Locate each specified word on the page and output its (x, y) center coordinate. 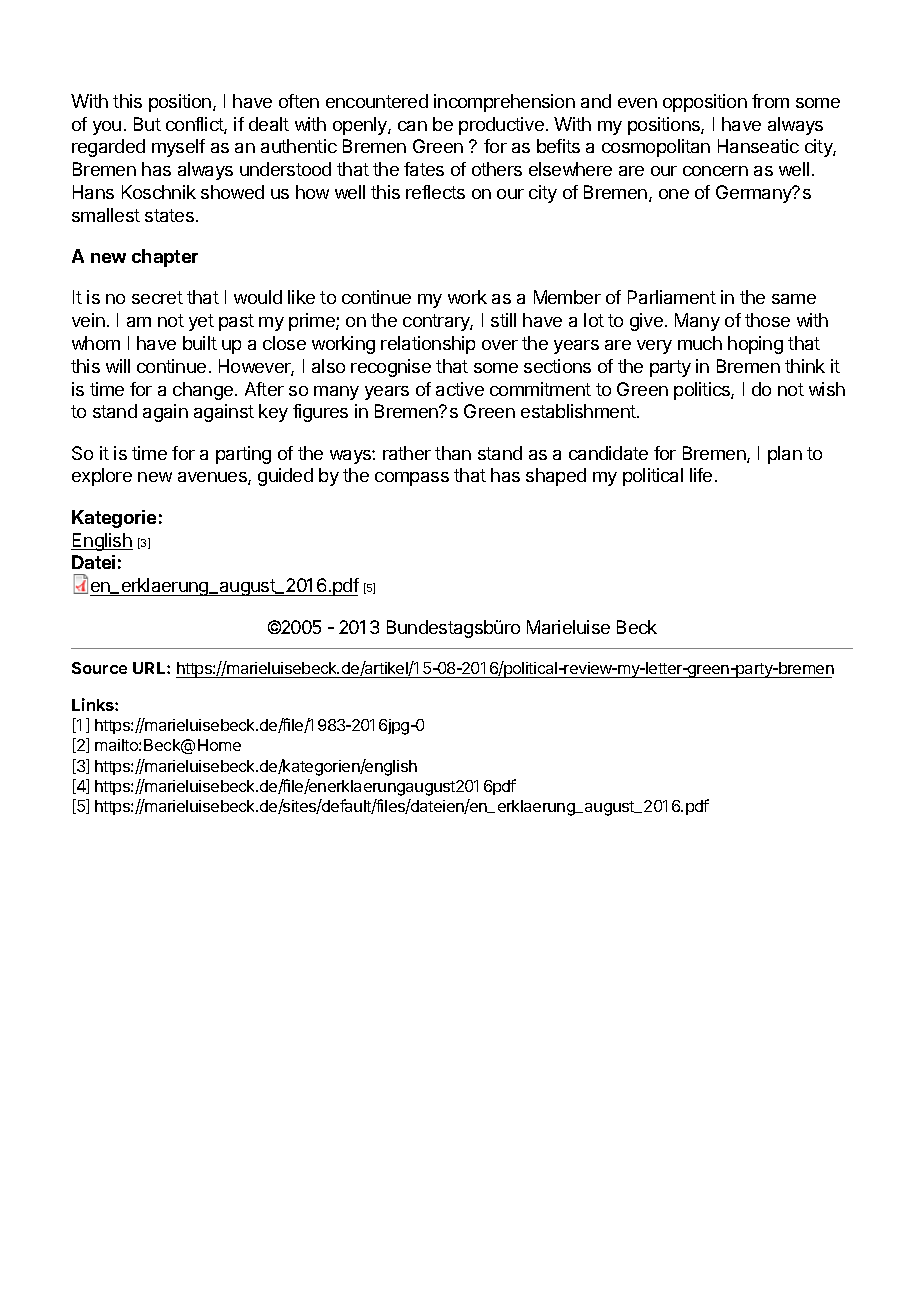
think (805, 366)
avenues (213, 478)
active (460, 389)
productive (501, 126)
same (794, 299)
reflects (435, 192)
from (770, 101)
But (147, 124)
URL (150, 668)
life (701, 475)
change (204, 391)
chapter (165, 258)
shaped (556, 477)
